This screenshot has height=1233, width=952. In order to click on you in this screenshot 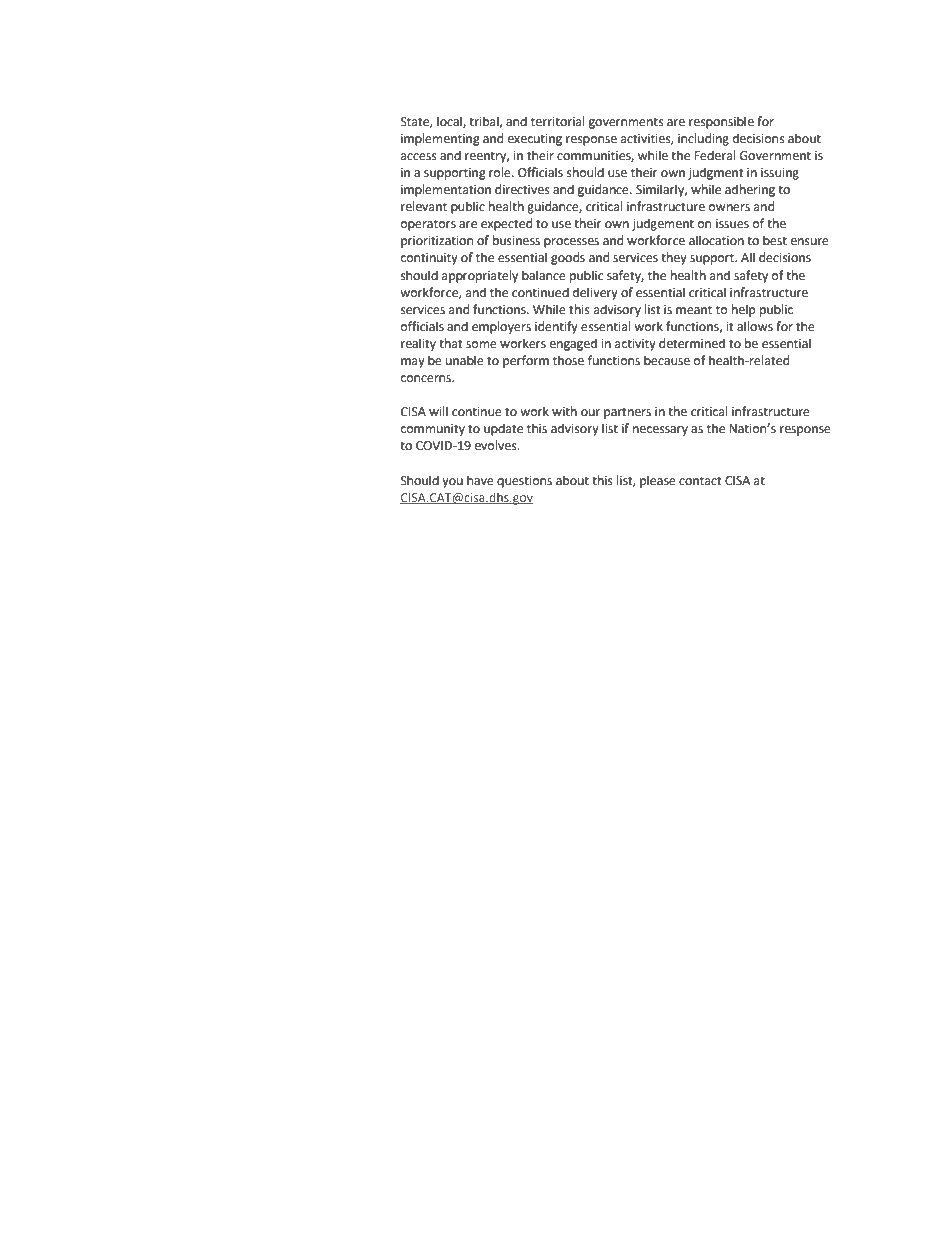, I will do `click(452, 483)`.
